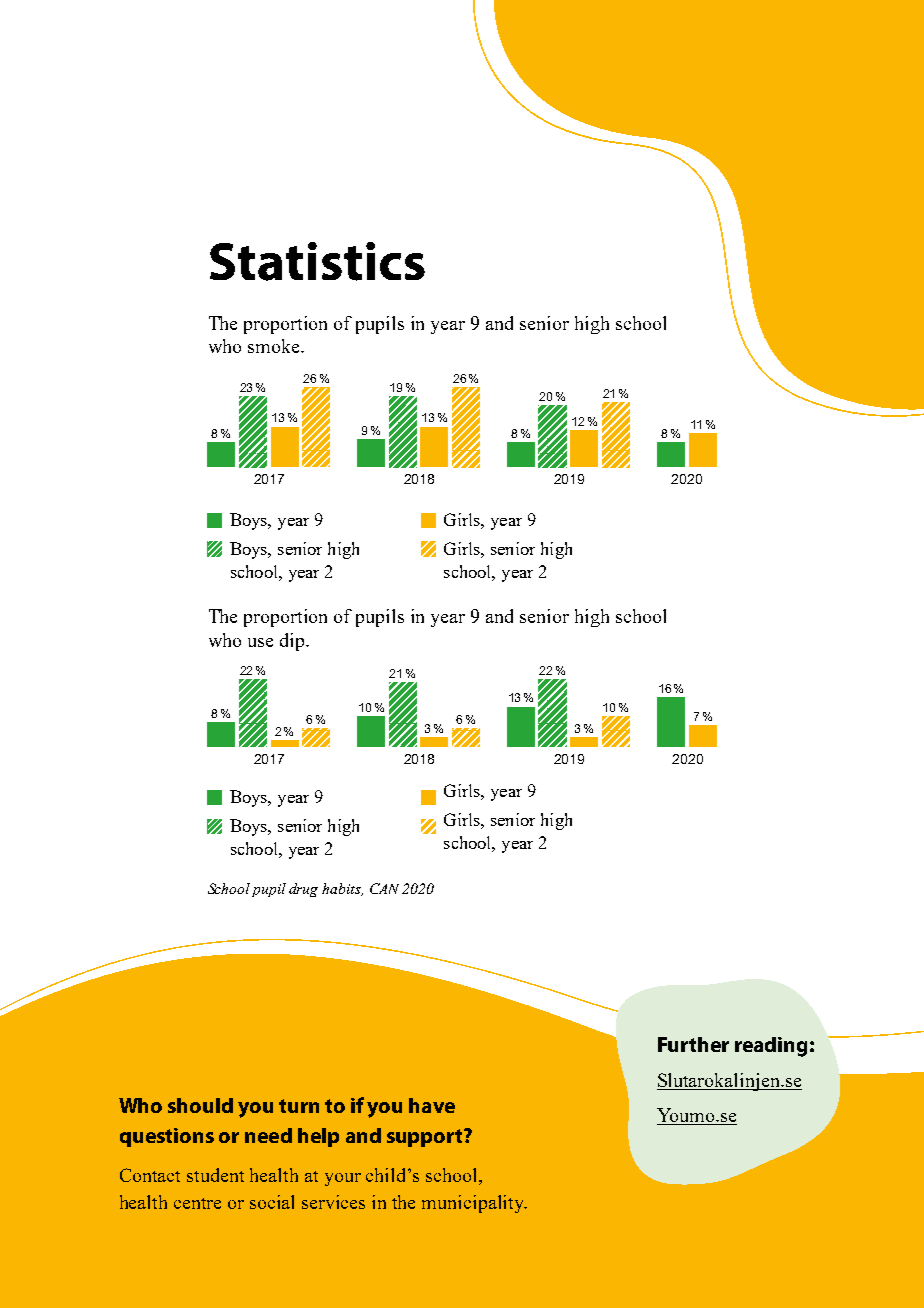 The width and height of the image is (924, 1308). I want to click on Further, so click(693, 1044).
